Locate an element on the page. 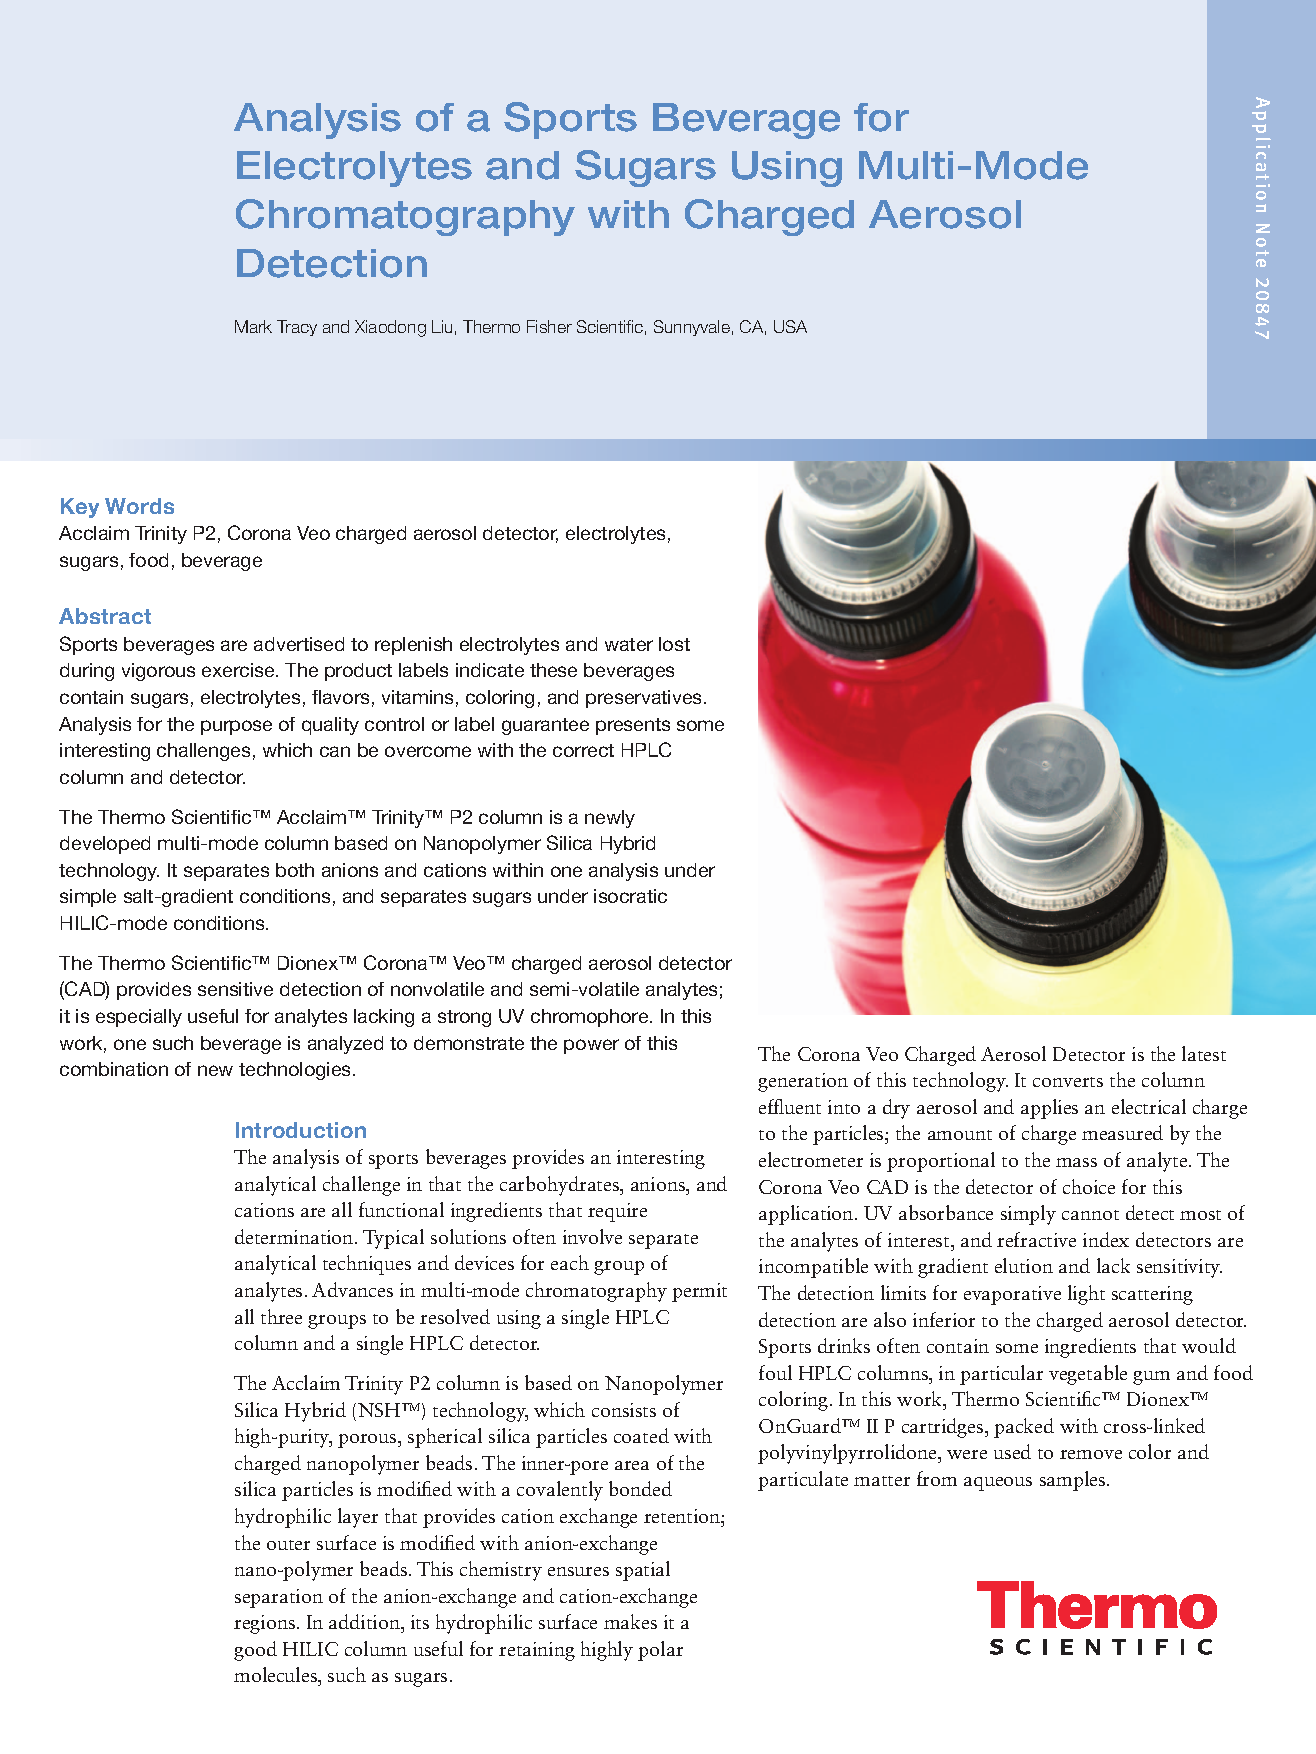 This image has height=1754, width=1316. lost is located at coordinates (674, 644).
